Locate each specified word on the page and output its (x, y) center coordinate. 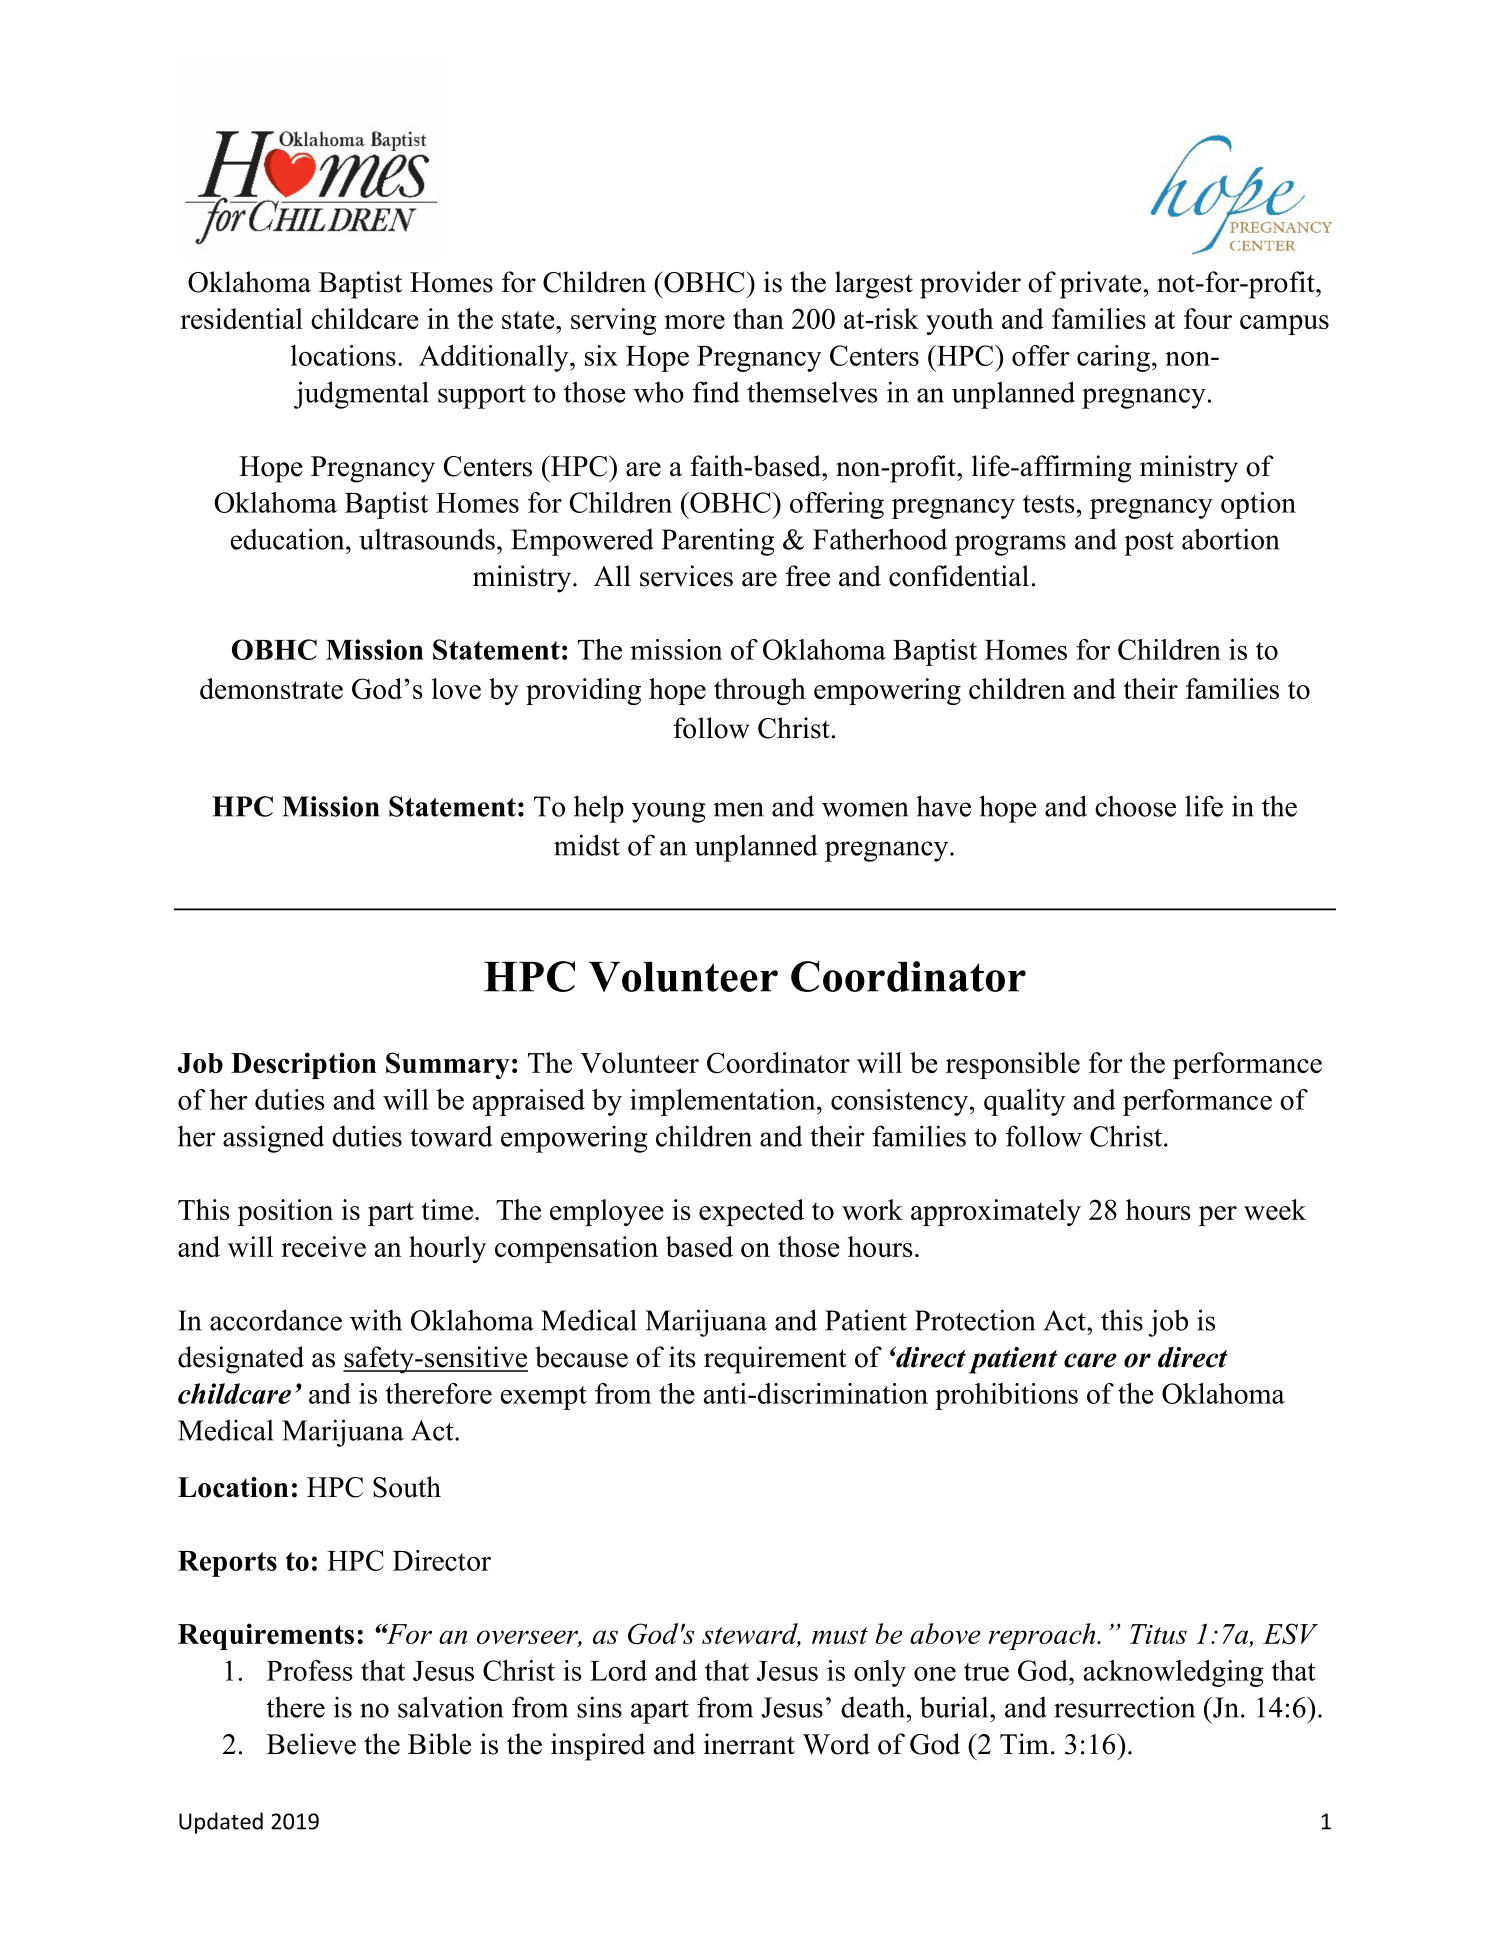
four (1208, 318)
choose (1135, 806)
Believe (311, 1744)
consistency (901, 1102)
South (407, 1487)
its (682, 1357)
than (758, 318)
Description (304, 1065)
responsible (1013, 1065)
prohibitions (1006, 1396)
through (760, 691)
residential (241, 318)
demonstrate (271, 688)
